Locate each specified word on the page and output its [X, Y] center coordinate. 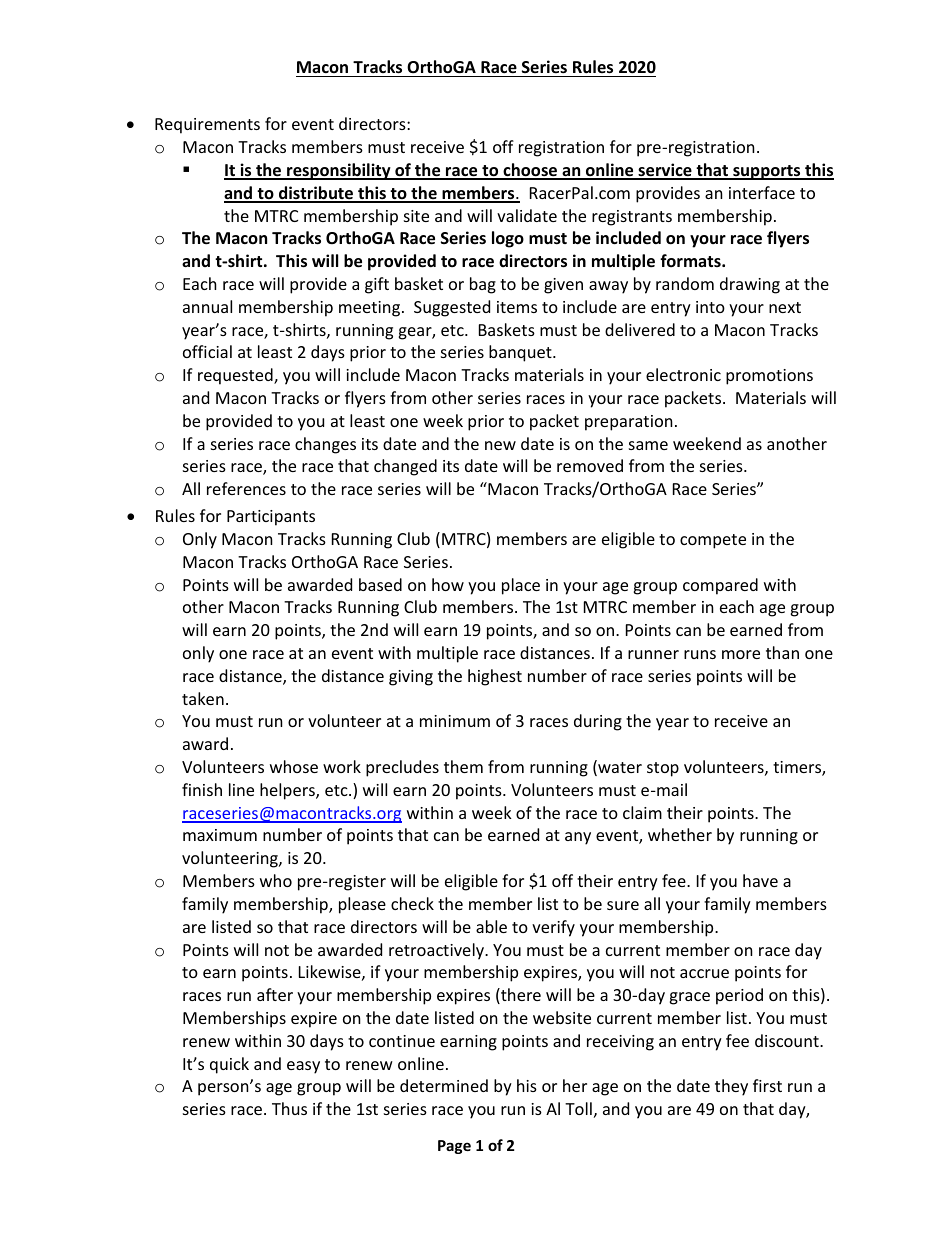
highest [495, 677]
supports [767, 172]
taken [203, 698]
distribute [316, 194]
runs [700, 654]
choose [530, 171]
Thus [289, 1108]
